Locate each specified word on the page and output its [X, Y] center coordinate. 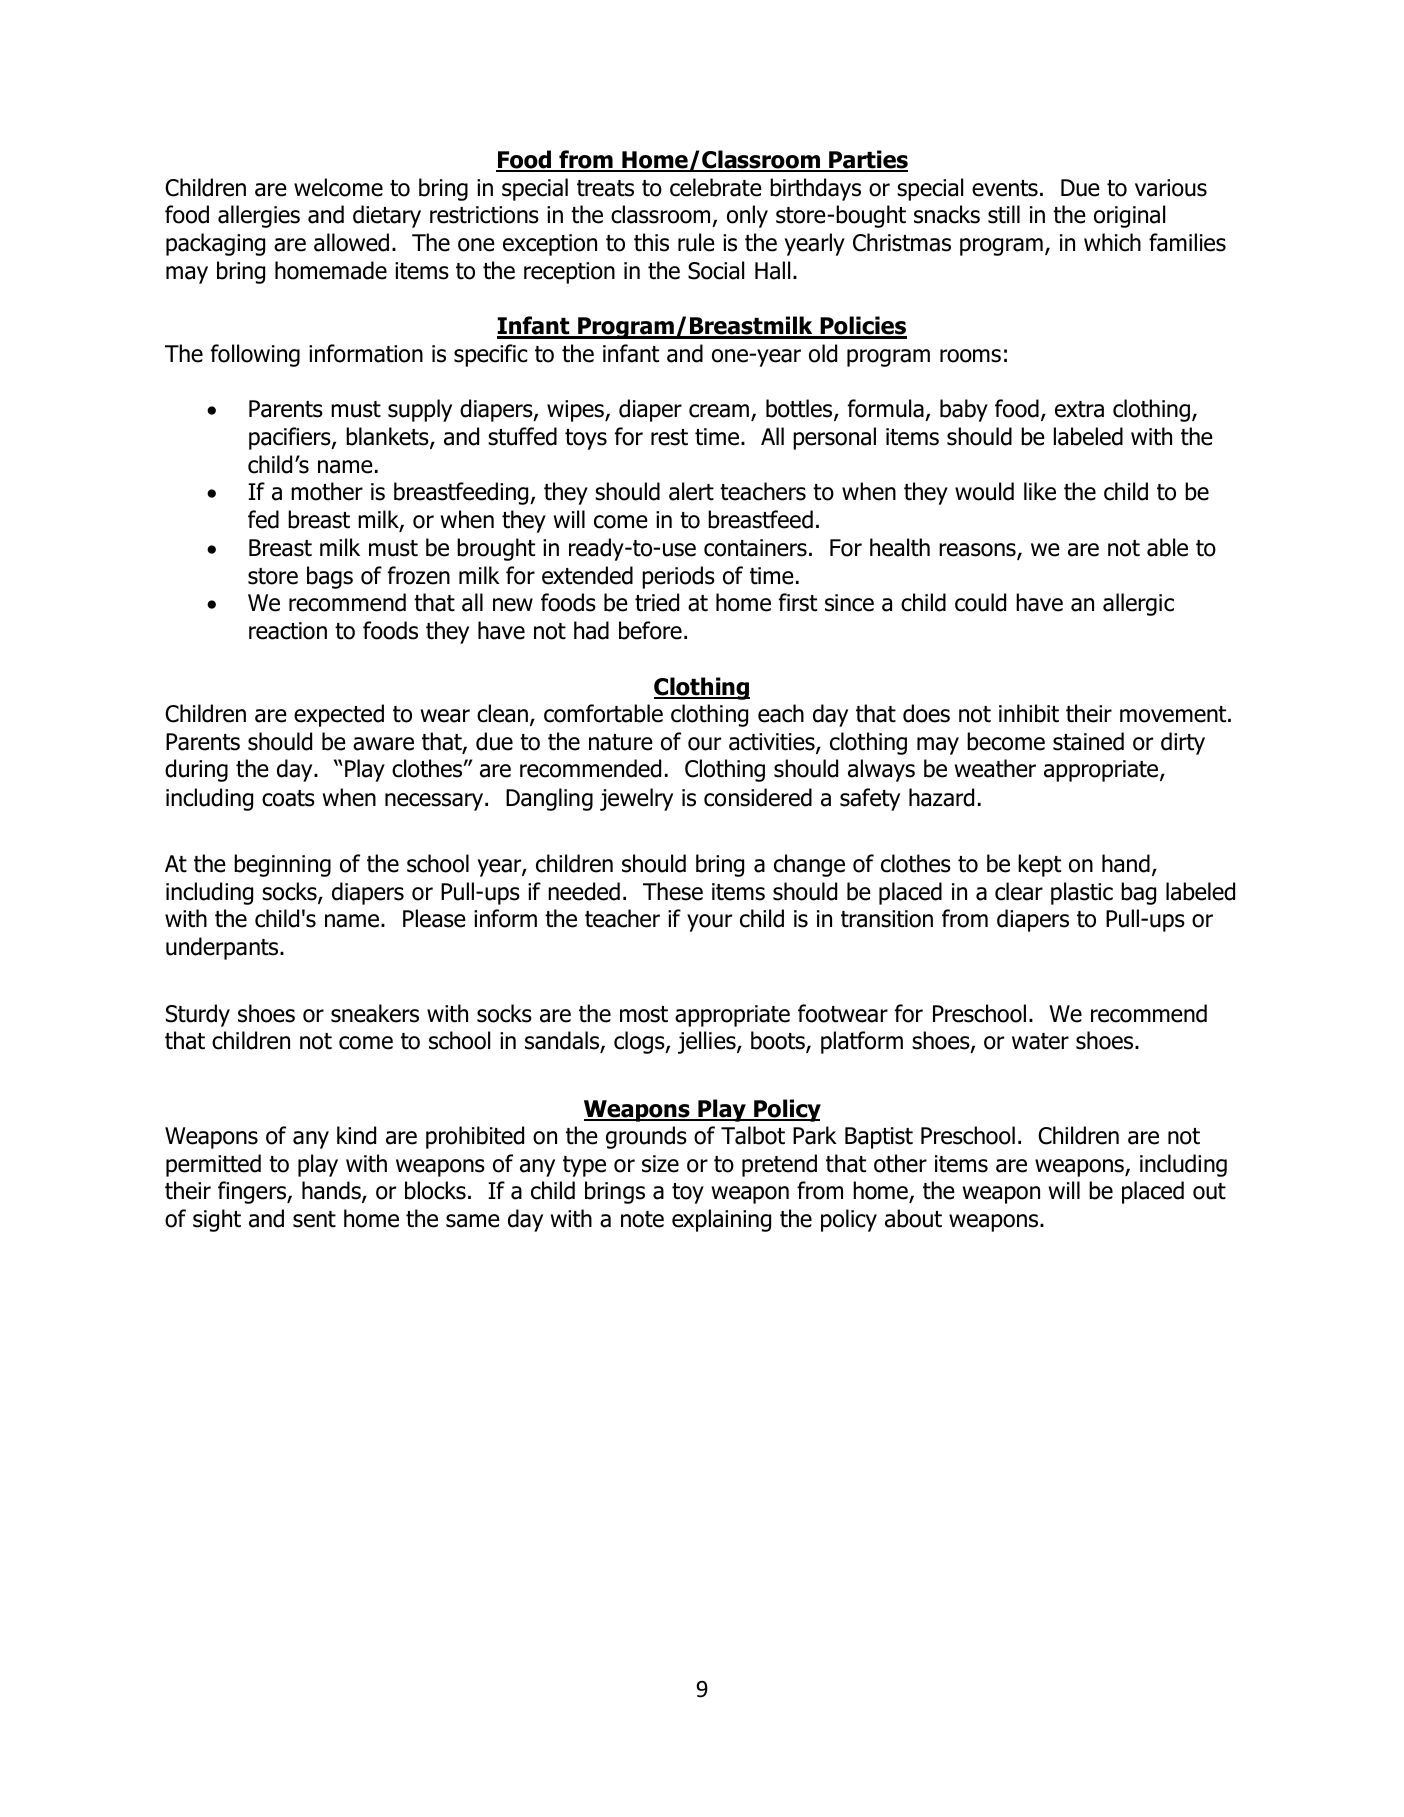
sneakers [375, 1013]
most [644, 1014]
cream [720, 412]
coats [288, 798]
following [255, 355]
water [1040, 1041]
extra [1079, 409]
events [1005, 188]
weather [995, 768]
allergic [1138, 604]
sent [314, 1219]
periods [678, 577]
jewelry [636, 799]
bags [330, 577]
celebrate [716, 187]
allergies [259, 216]
